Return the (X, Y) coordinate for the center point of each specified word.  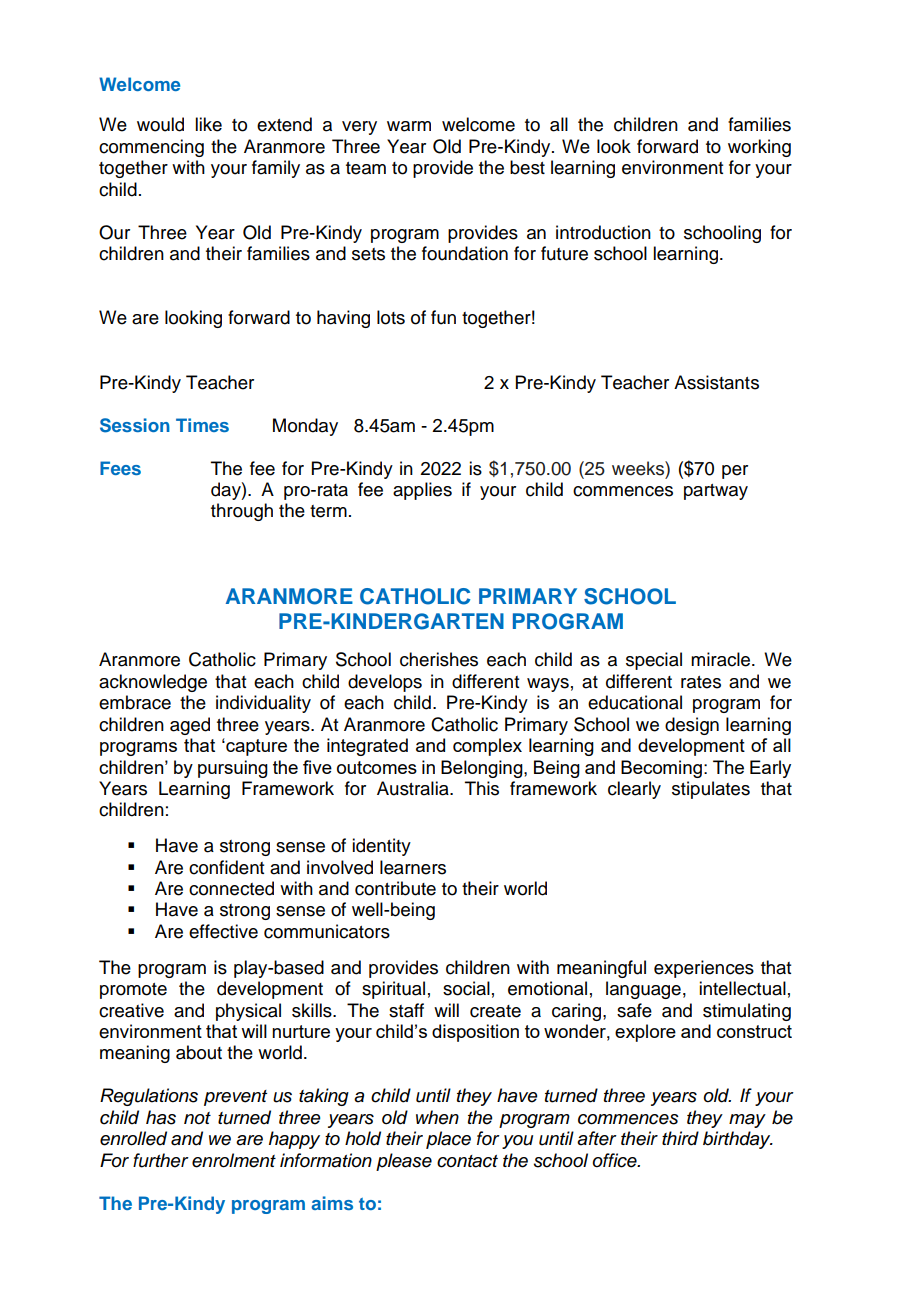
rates (701, 682)
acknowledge (153, 683)
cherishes (439, 659)
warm (409, 126)
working (759, 148)
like (208, 124)
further (161, 1160)
